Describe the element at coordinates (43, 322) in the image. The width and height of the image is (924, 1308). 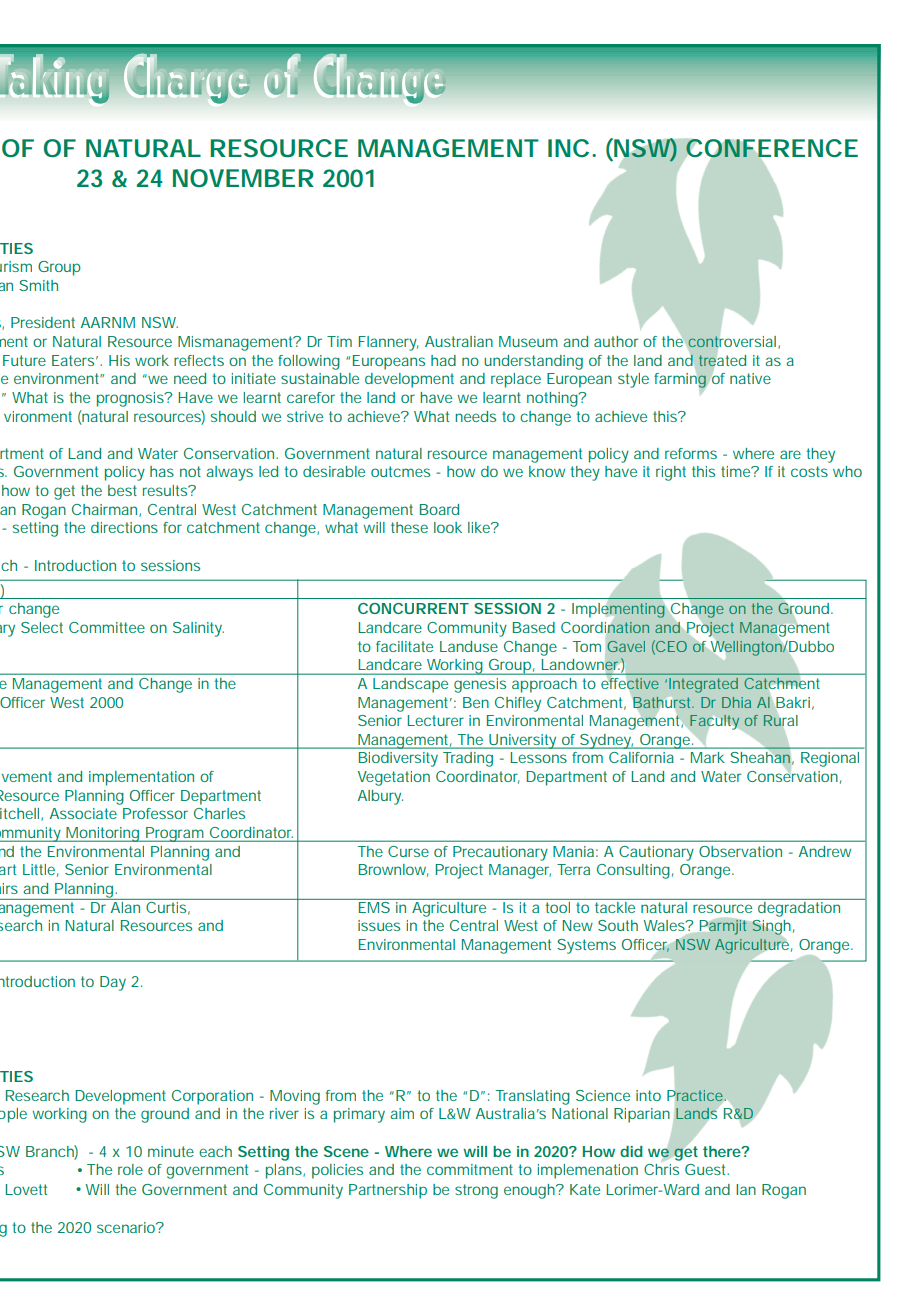
I see `President` at that location.
